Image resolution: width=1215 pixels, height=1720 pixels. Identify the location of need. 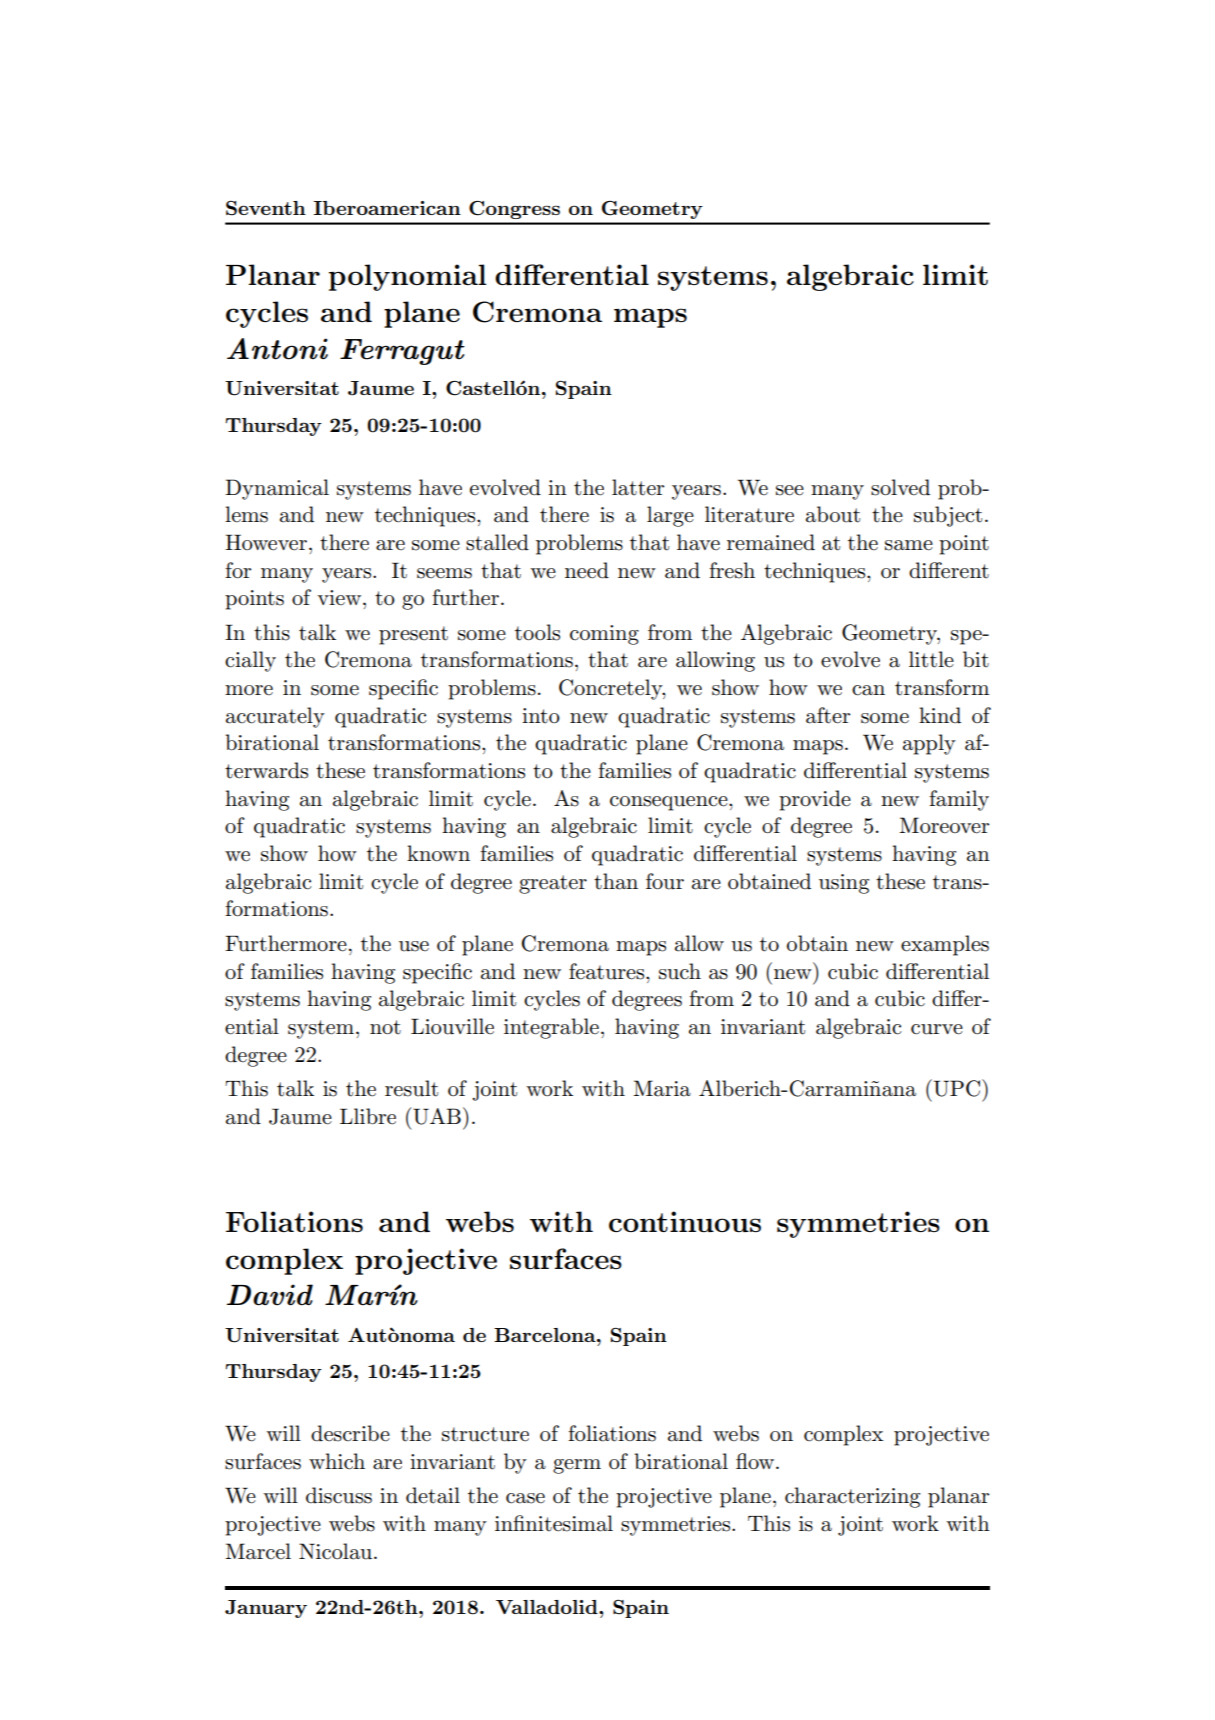
(587, 570).
